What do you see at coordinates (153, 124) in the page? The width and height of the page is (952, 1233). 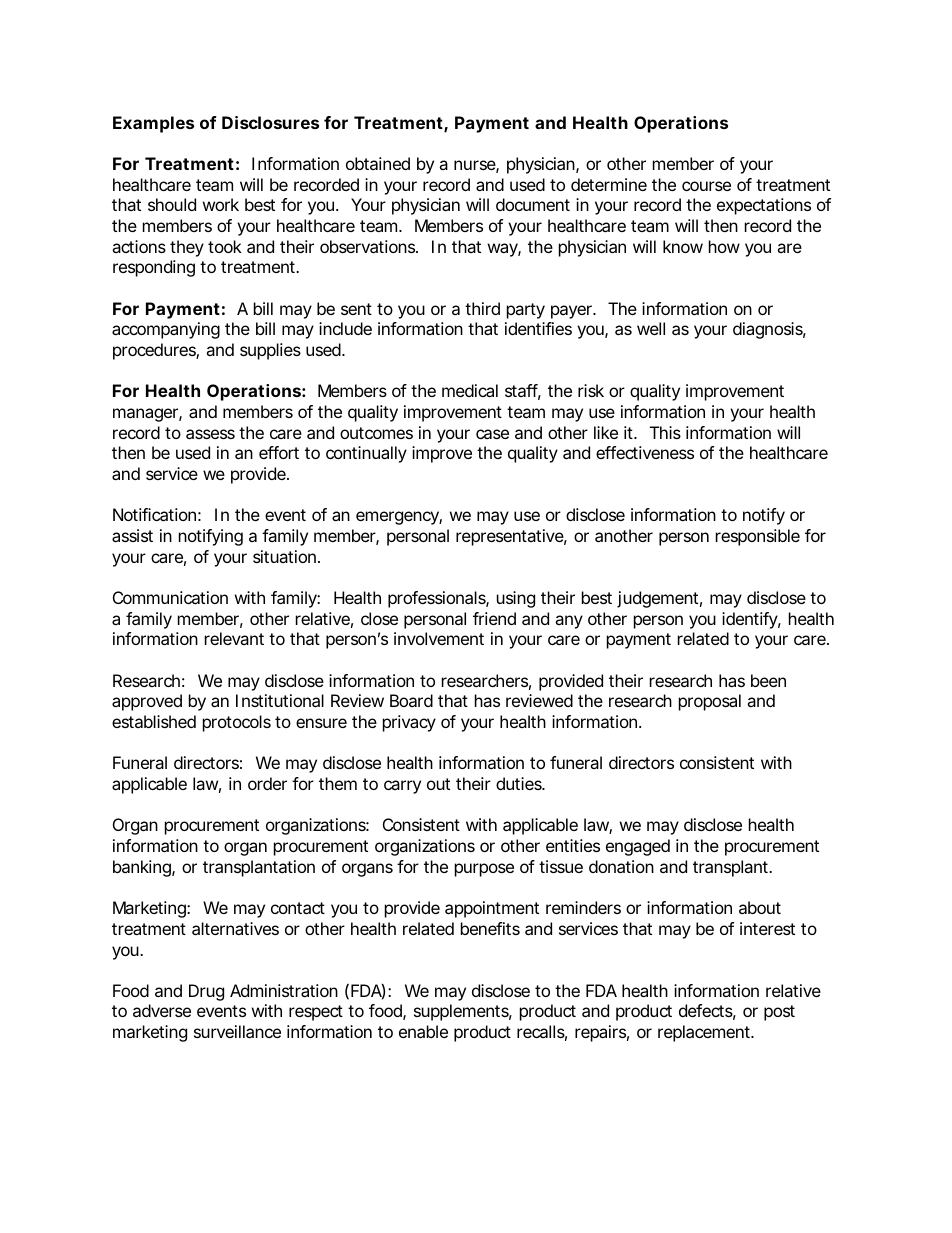 I see `Examples` at bounding box center [153, 124].
